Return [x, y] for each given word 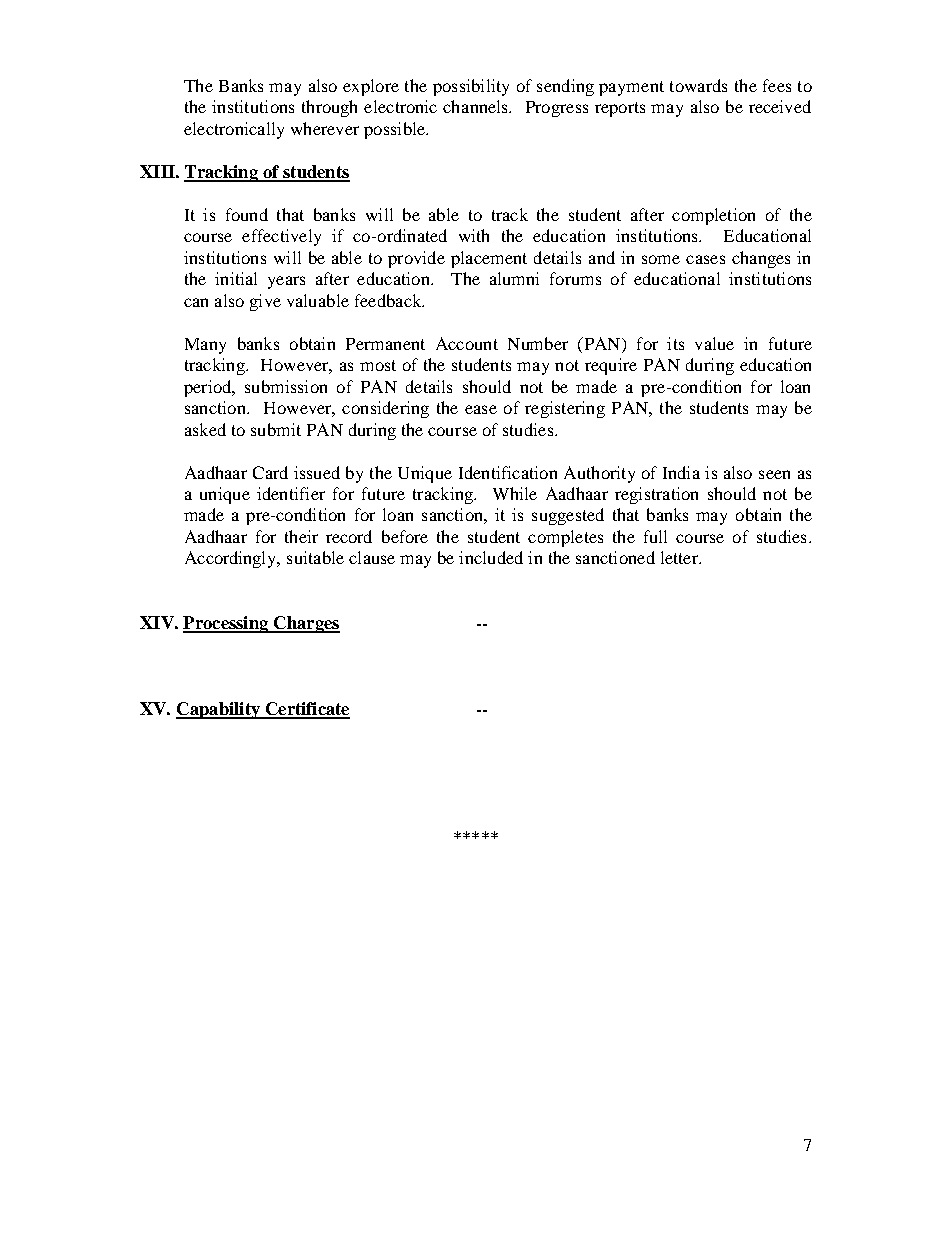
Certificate [306, 710]
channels [477, 106]
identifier [291, 493]
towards [698, 85]
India [681, 472]
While [515, 493]
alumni [514, 278]
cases [705, 259]
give [265, 302]
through [329, 108]
